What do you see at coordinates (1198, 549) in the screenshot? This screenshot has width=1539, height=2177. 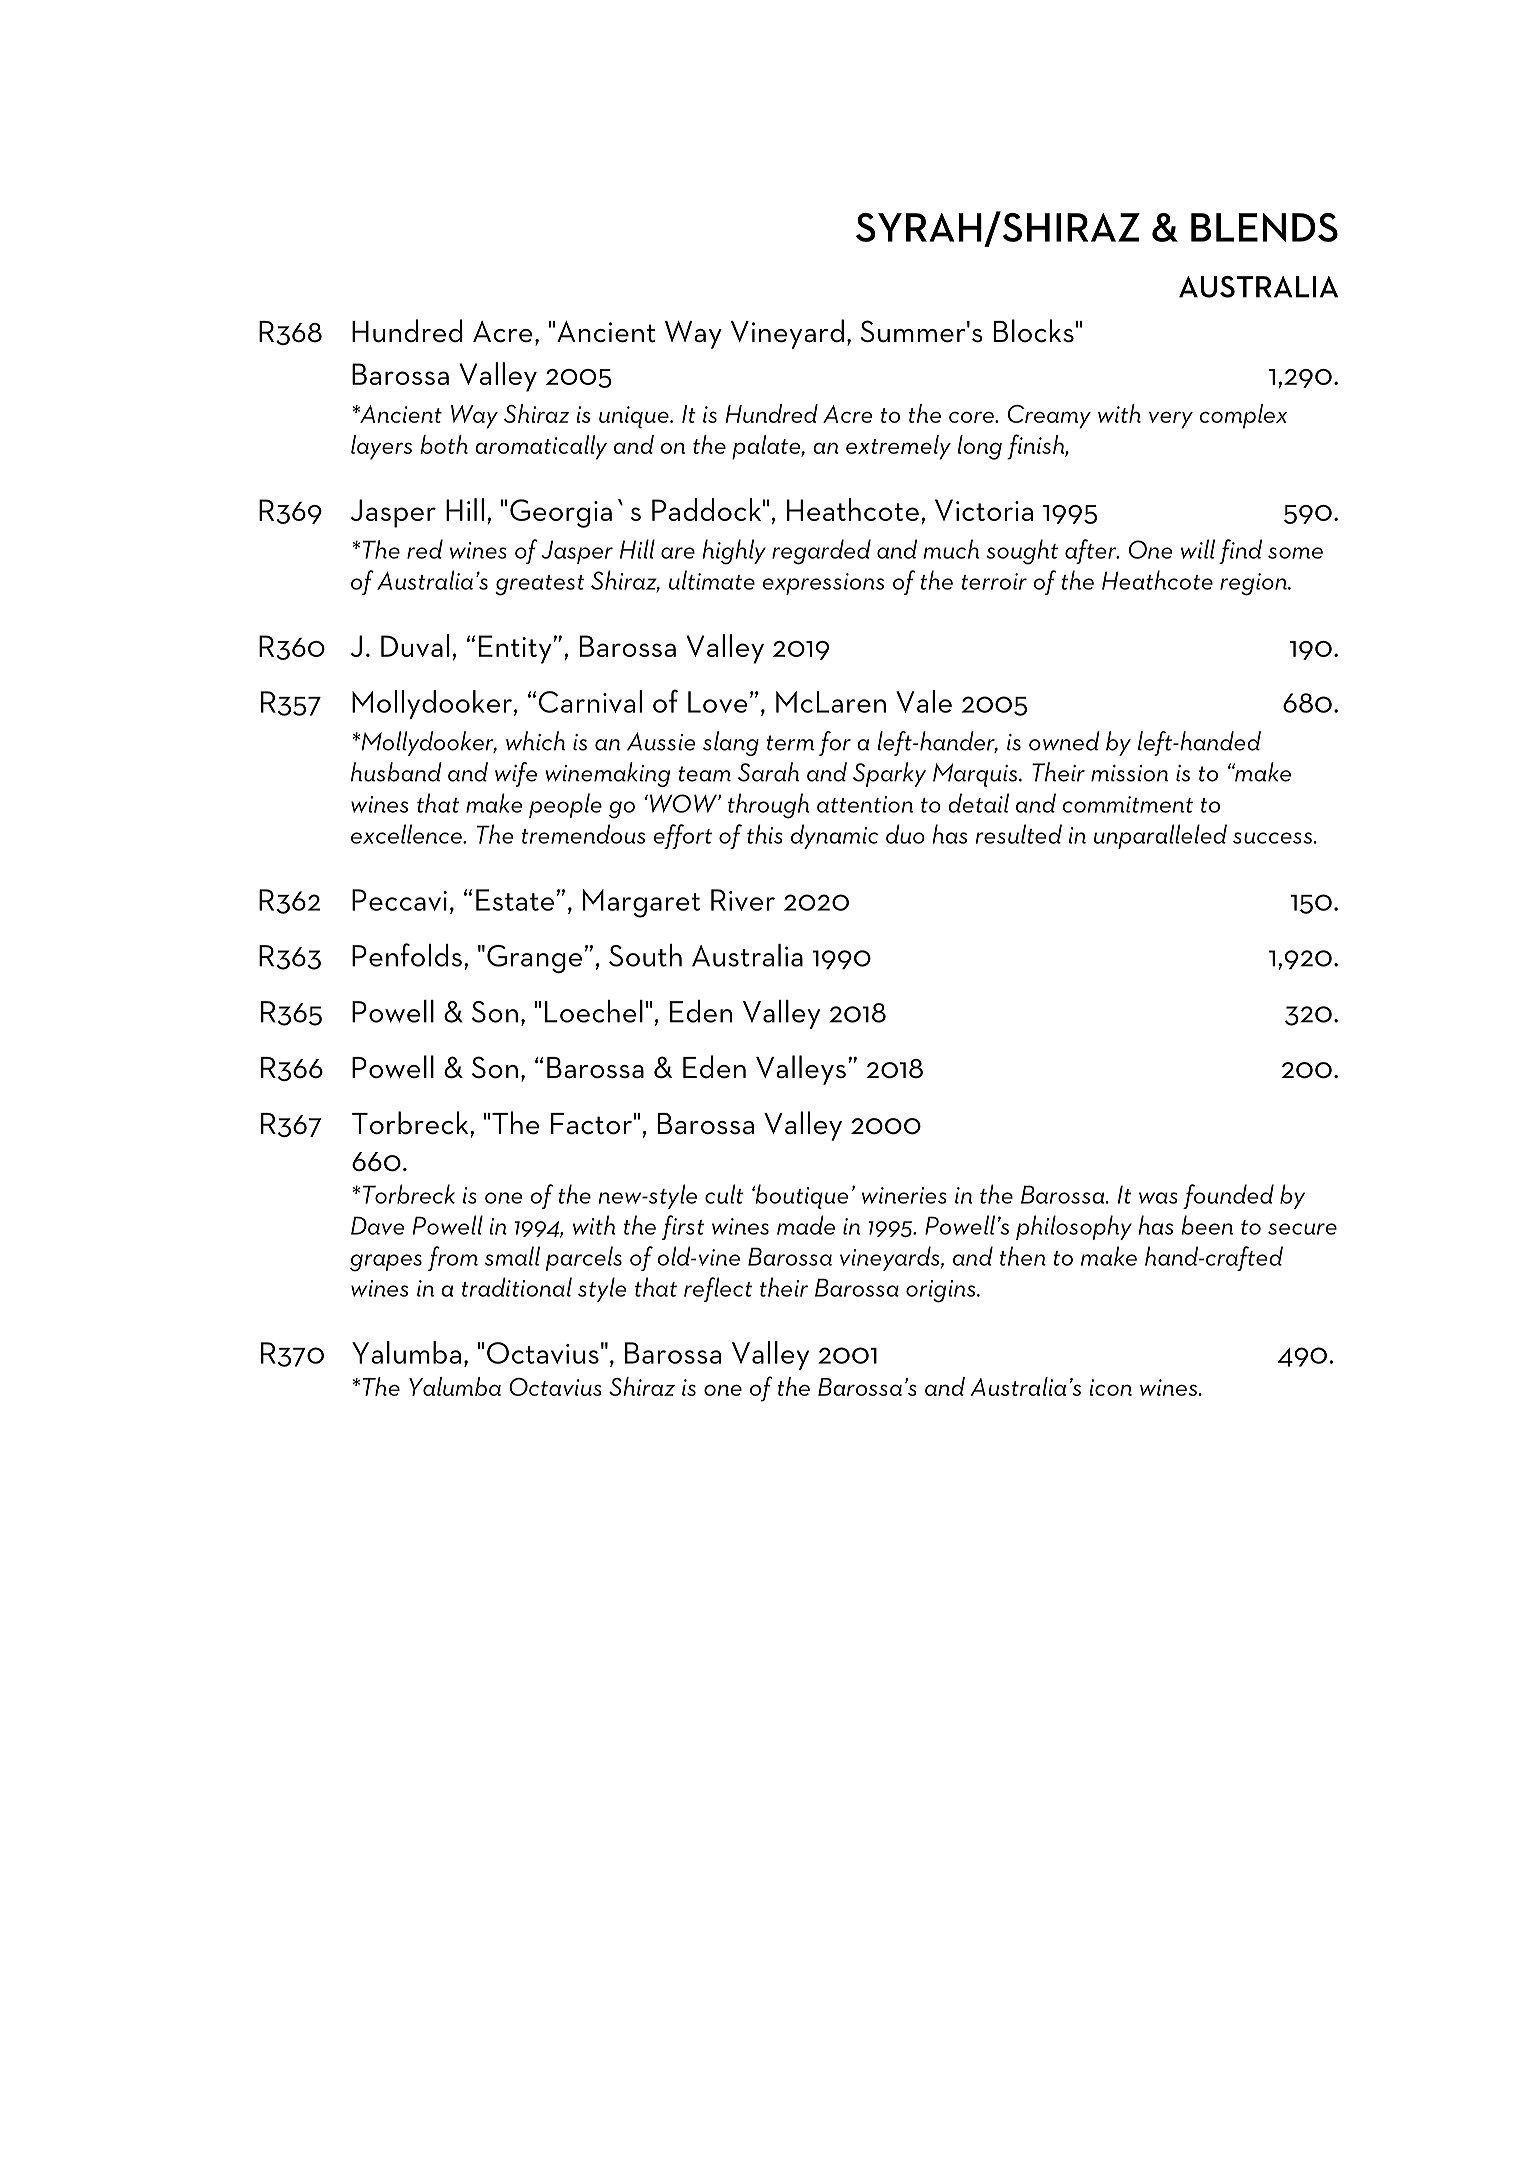 I see `will` at bounding box center [1198, 549].
